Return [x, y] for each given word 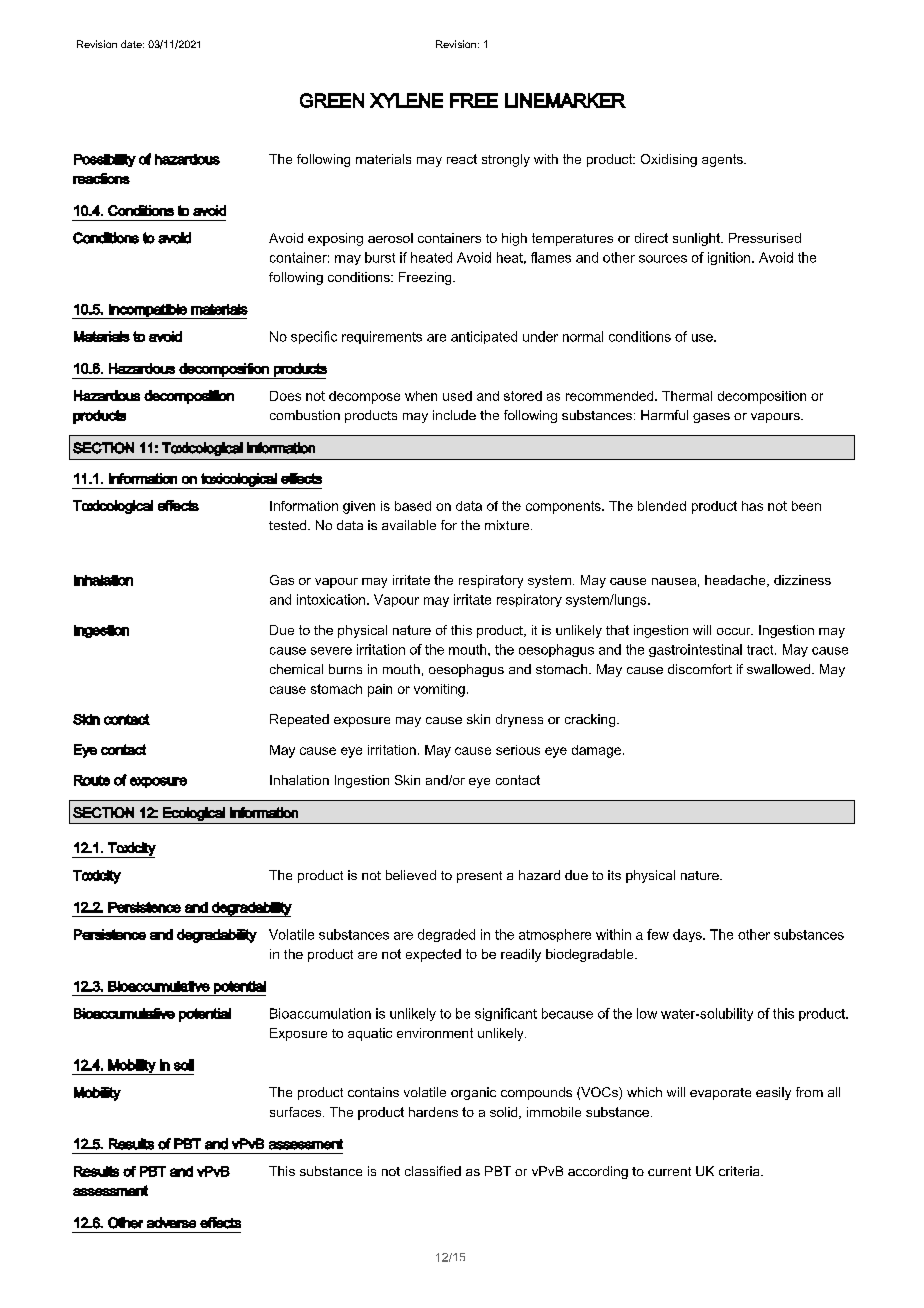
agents [723, 160]
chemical [296, 669]
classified [433, 1171]
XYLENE [406, 100]
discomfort [700, 669]
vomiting [439, 690]
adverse [171, 1222]
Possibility [105, 160]
